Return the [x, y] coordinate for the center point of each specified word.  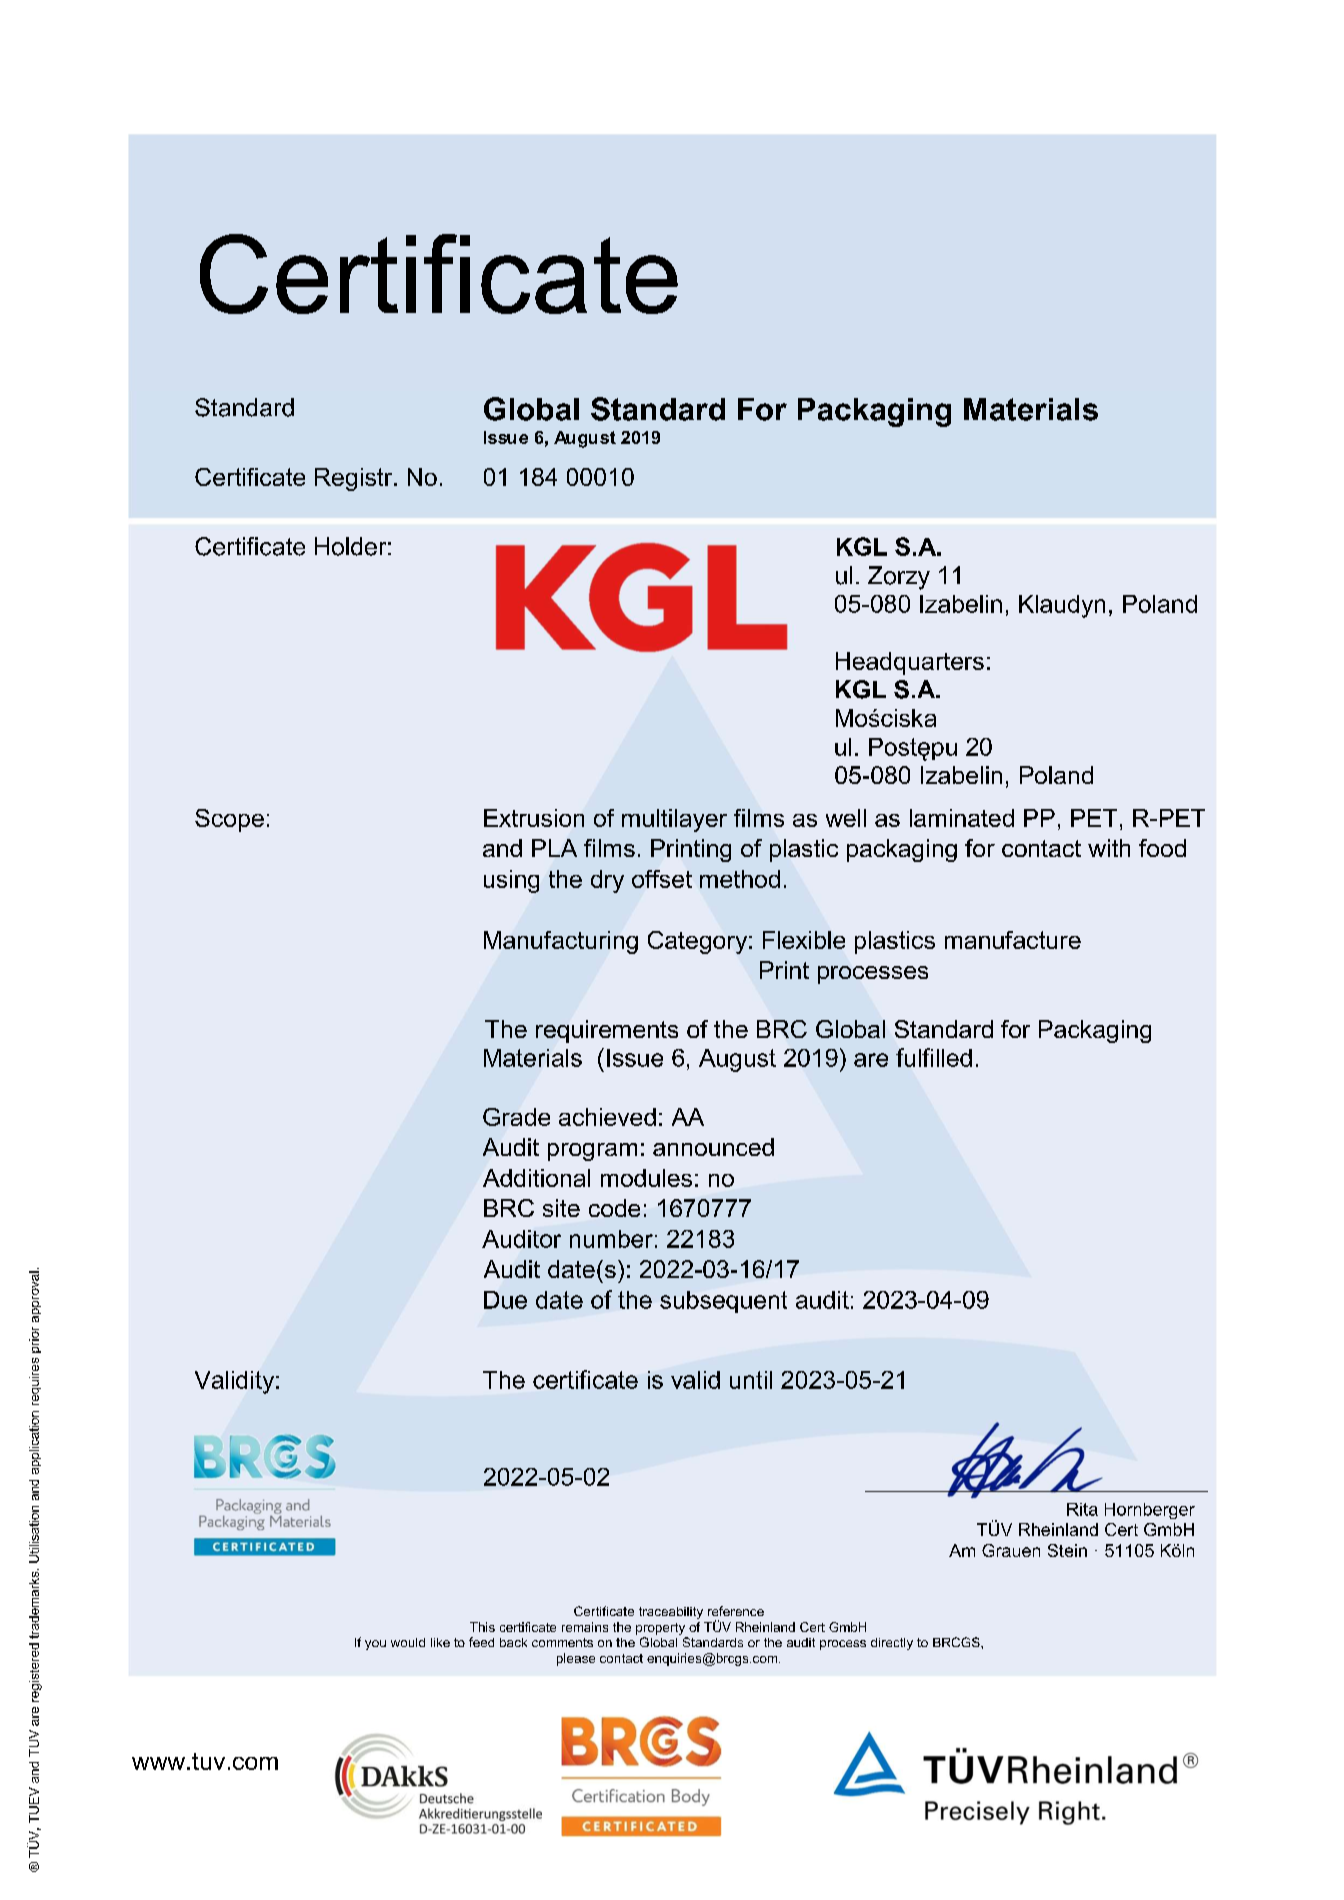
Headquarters [910, 663]
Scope [229, 820]
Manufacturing [561, 942]
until [751, 1380]
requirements [607, 1031]
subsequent [723, 1302]
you [375, 1645]
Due [505, 1300]
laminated [962, 818]
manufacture [1013, 940]
